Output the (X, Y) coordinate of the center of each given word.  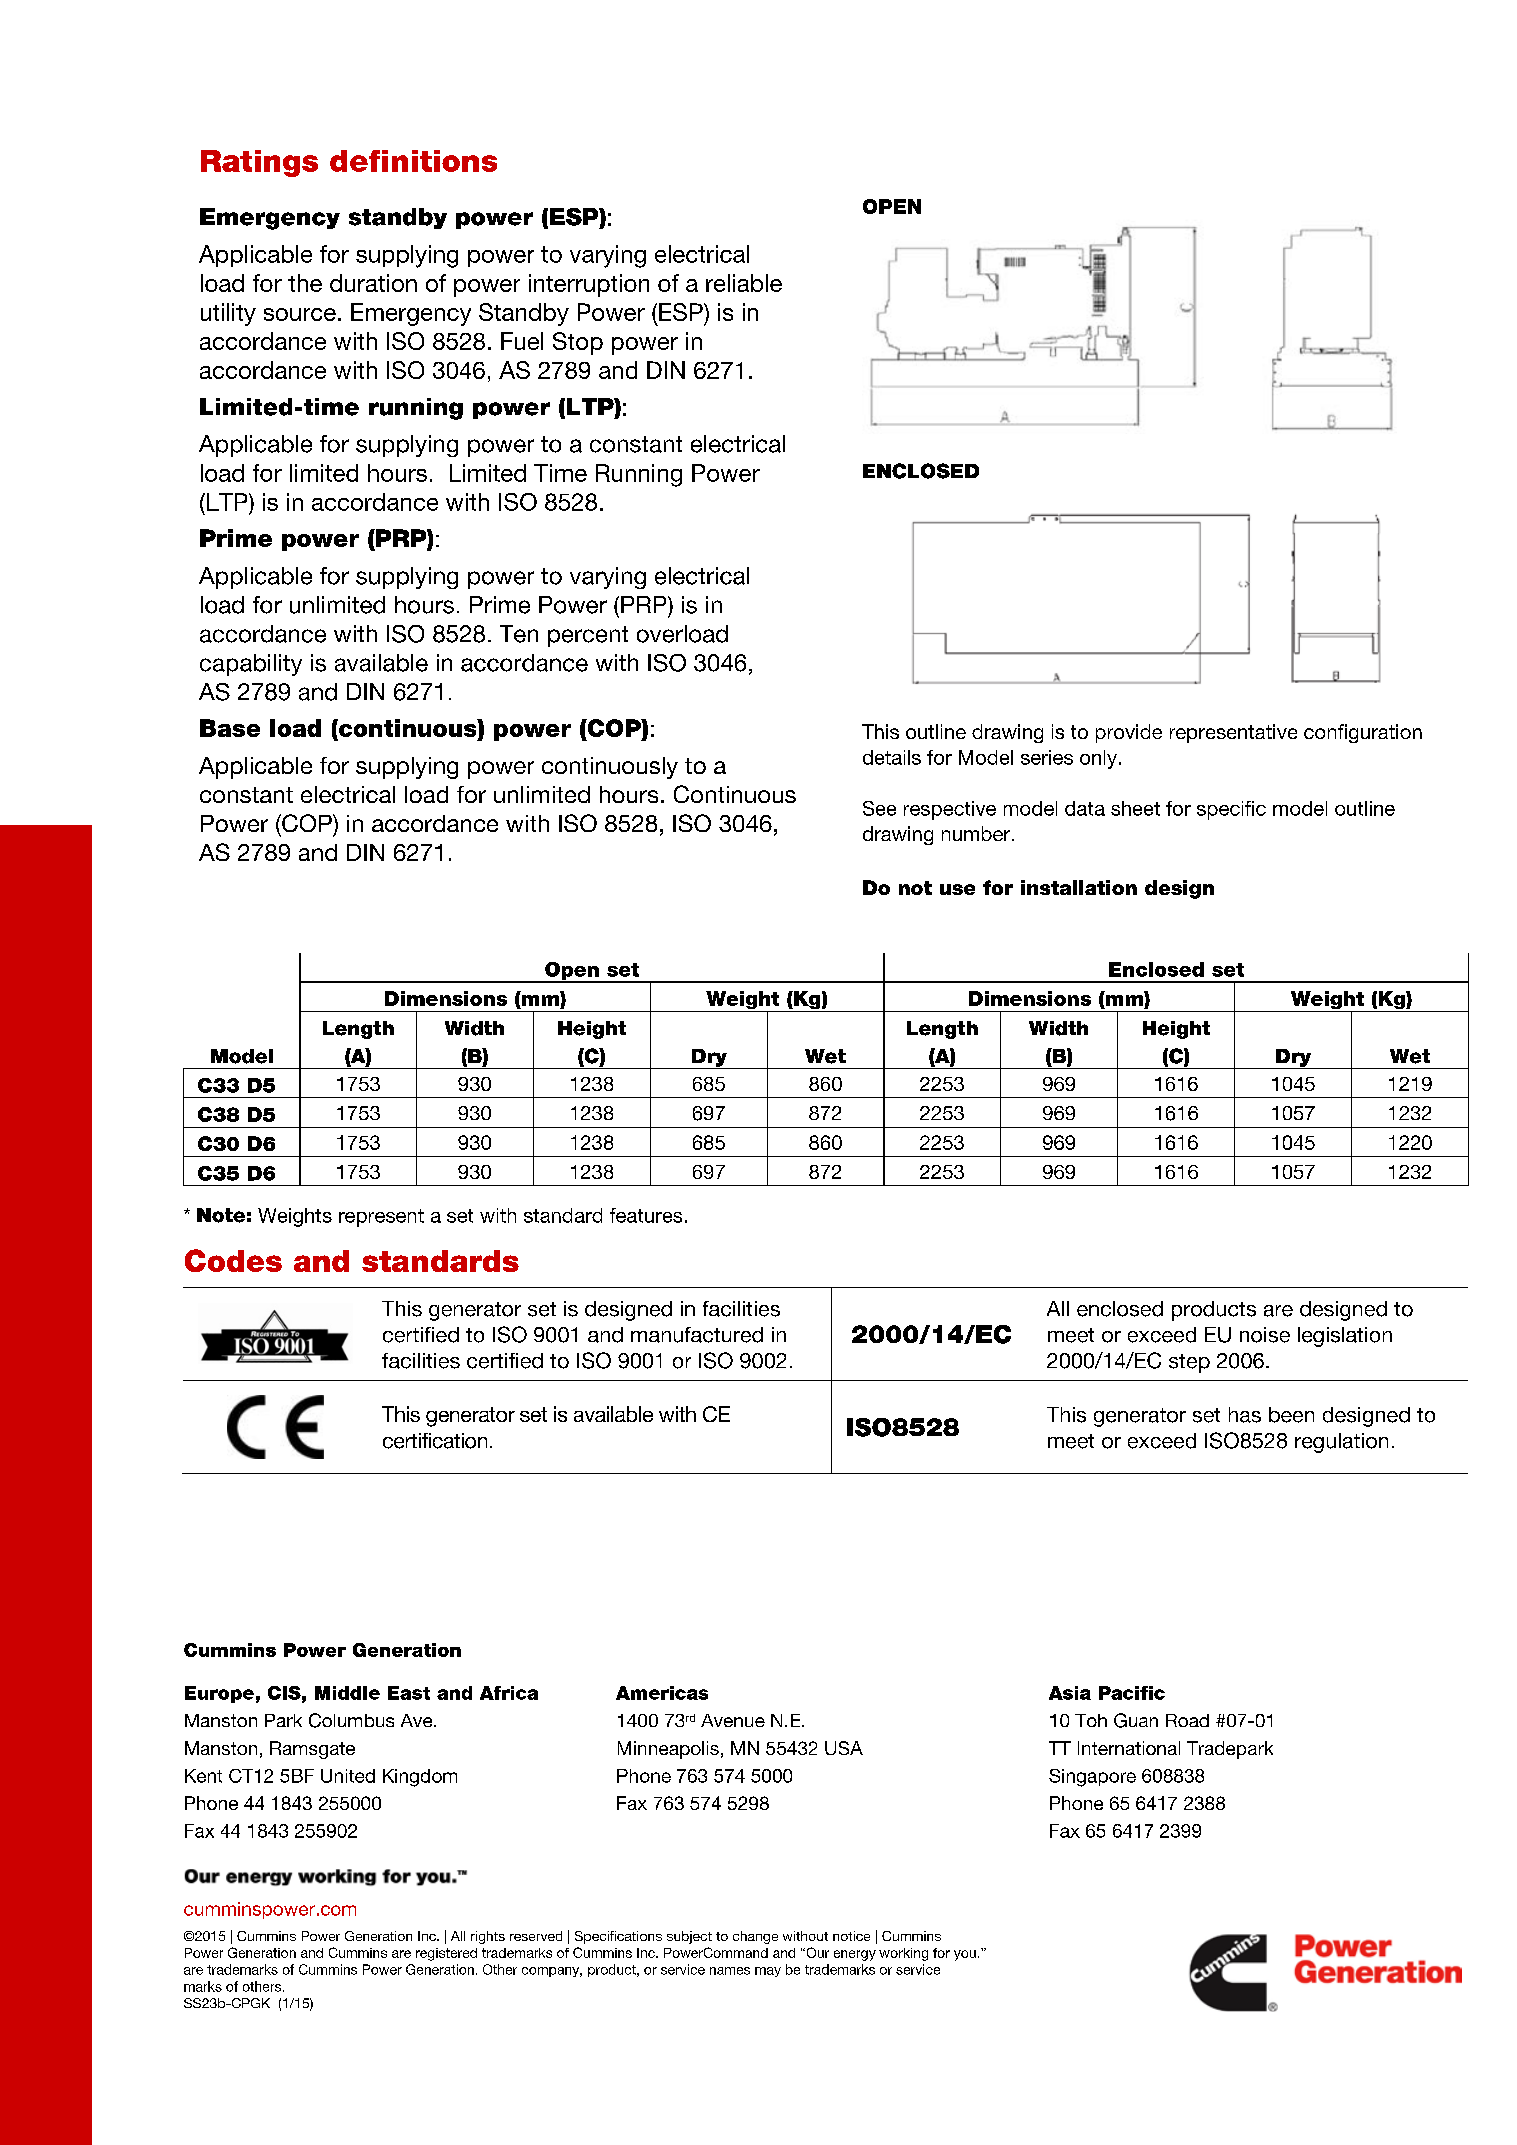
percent (588, 636)
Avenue (733, 1720)
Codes (233, 1260)
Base (230, 728)
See (879, 808)
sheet (1135, 808)
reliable (744, 283)
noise (1265, 1335)
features (646, 1215)
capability (251, 665)
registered (446, 1954)
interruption (589, 285)
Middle (347, 1693)
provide (1129, 733)
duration (373, 283)
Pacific (1132, 1693)
